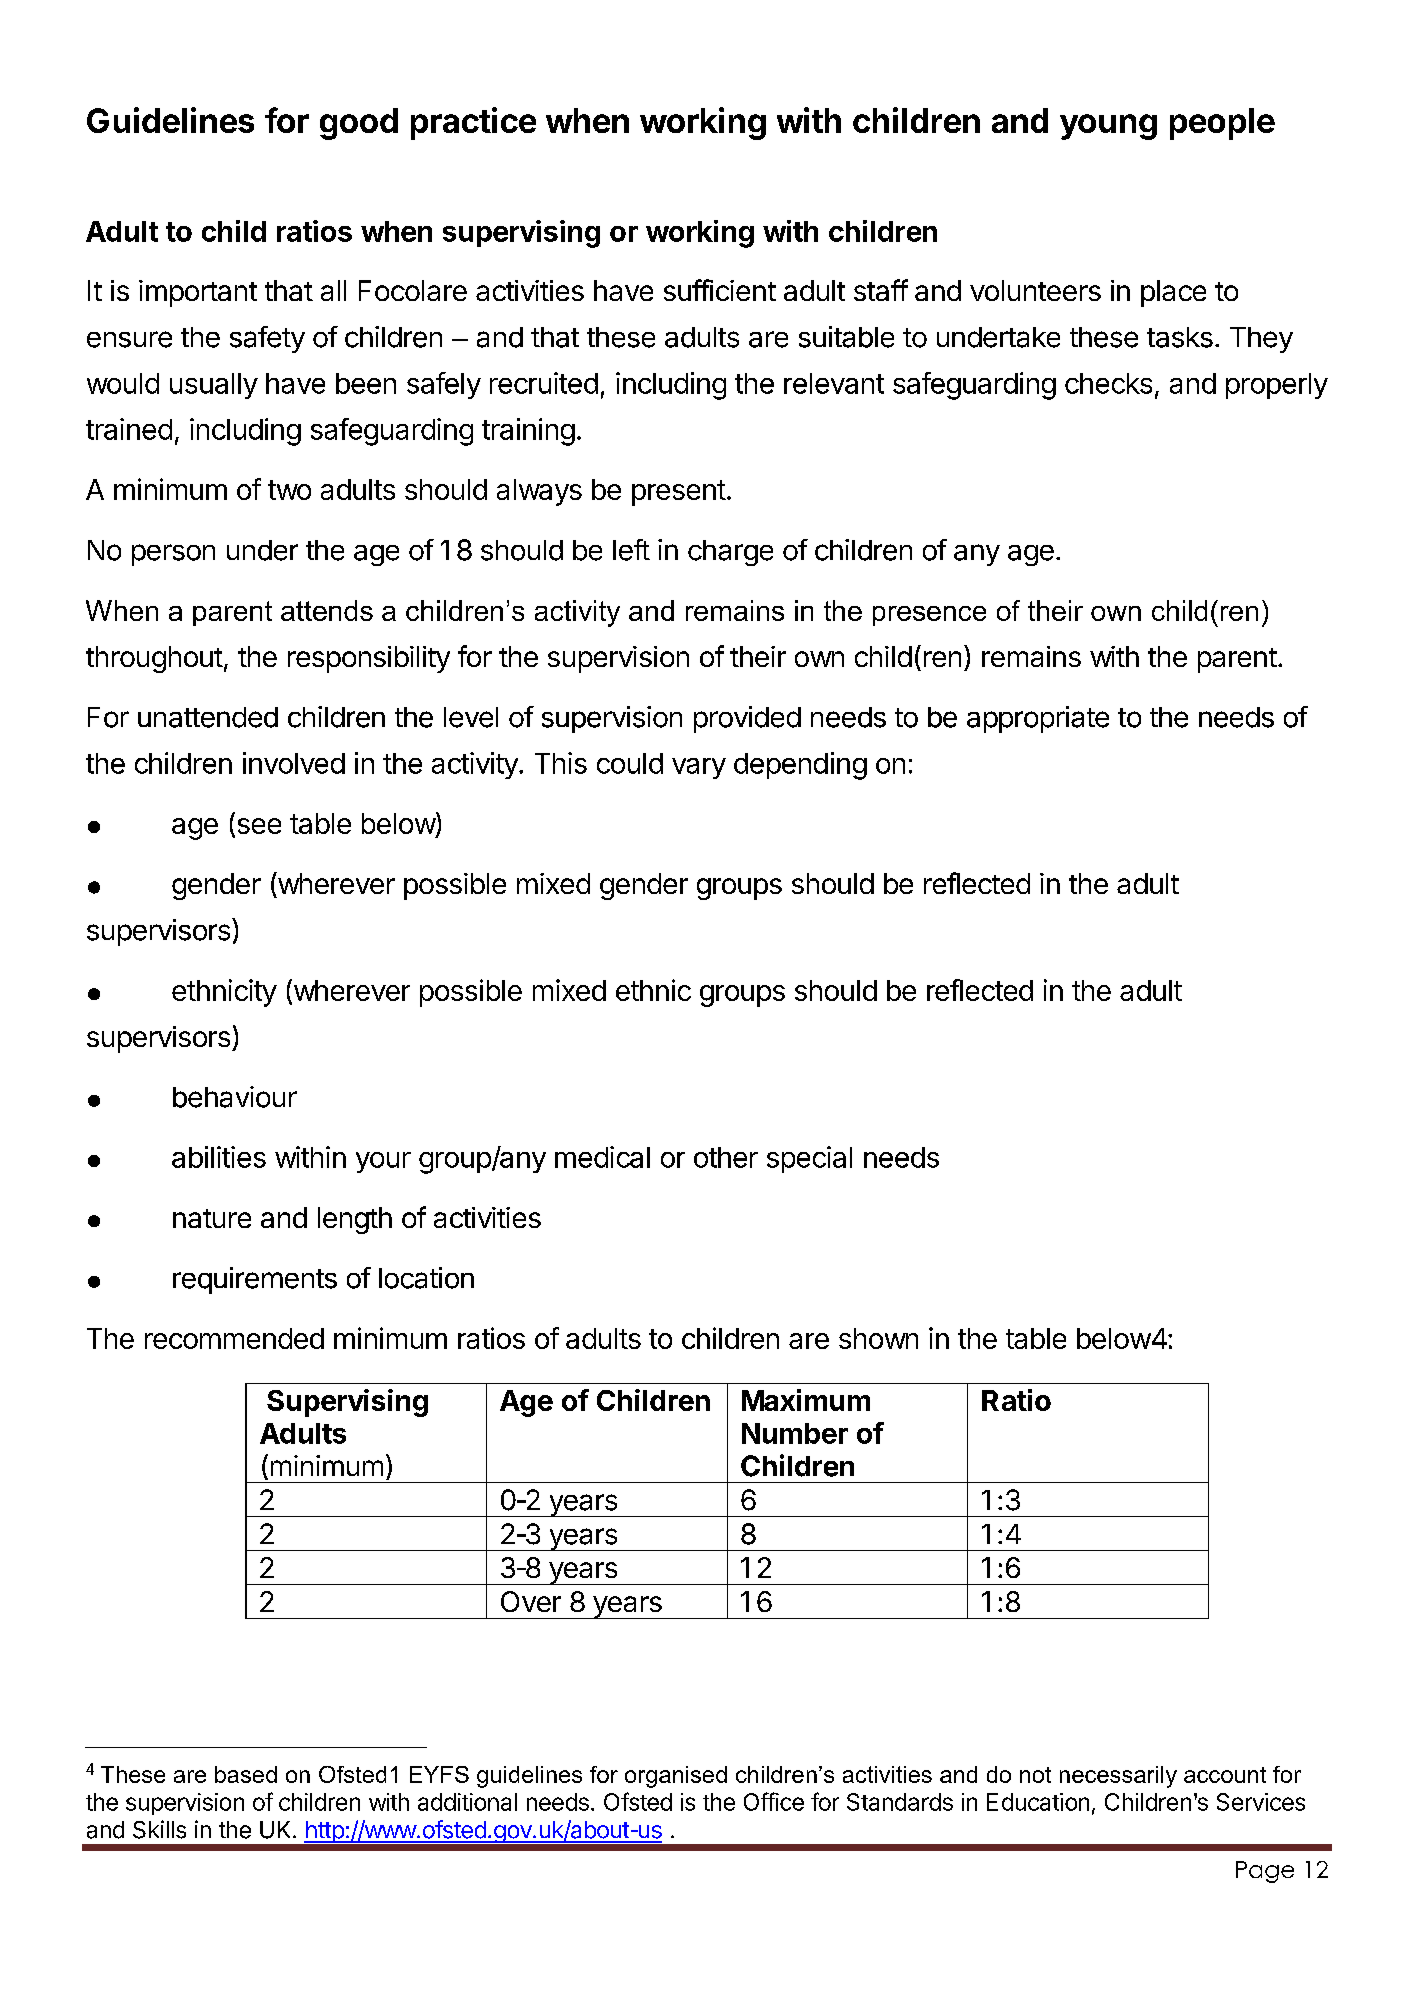  What do you see at coordinates (1108, 127) in the screenshot?
I see `young` at bounding box center [1108, 127].
